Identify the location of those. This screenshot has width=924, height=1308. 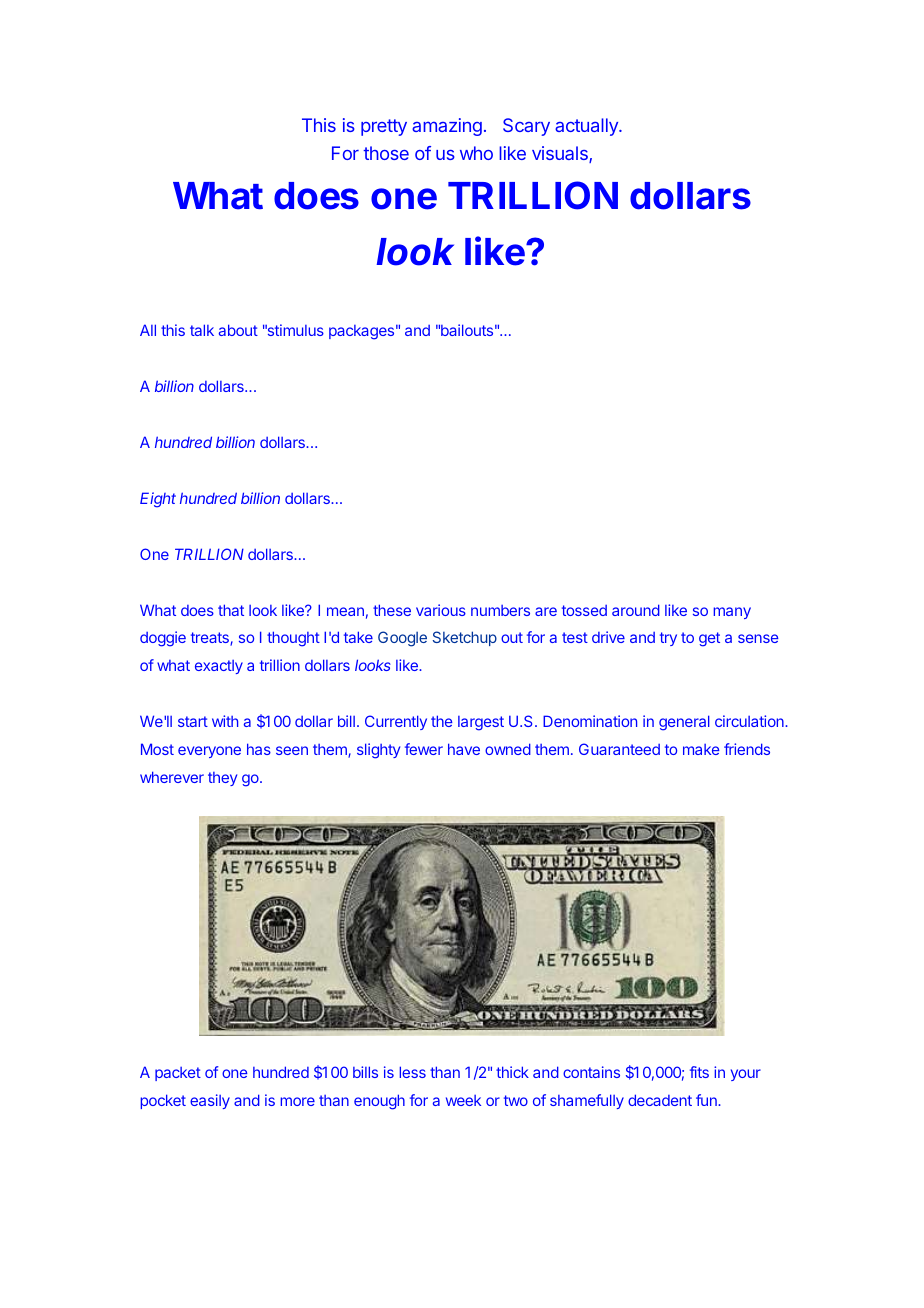
(386, 153).
